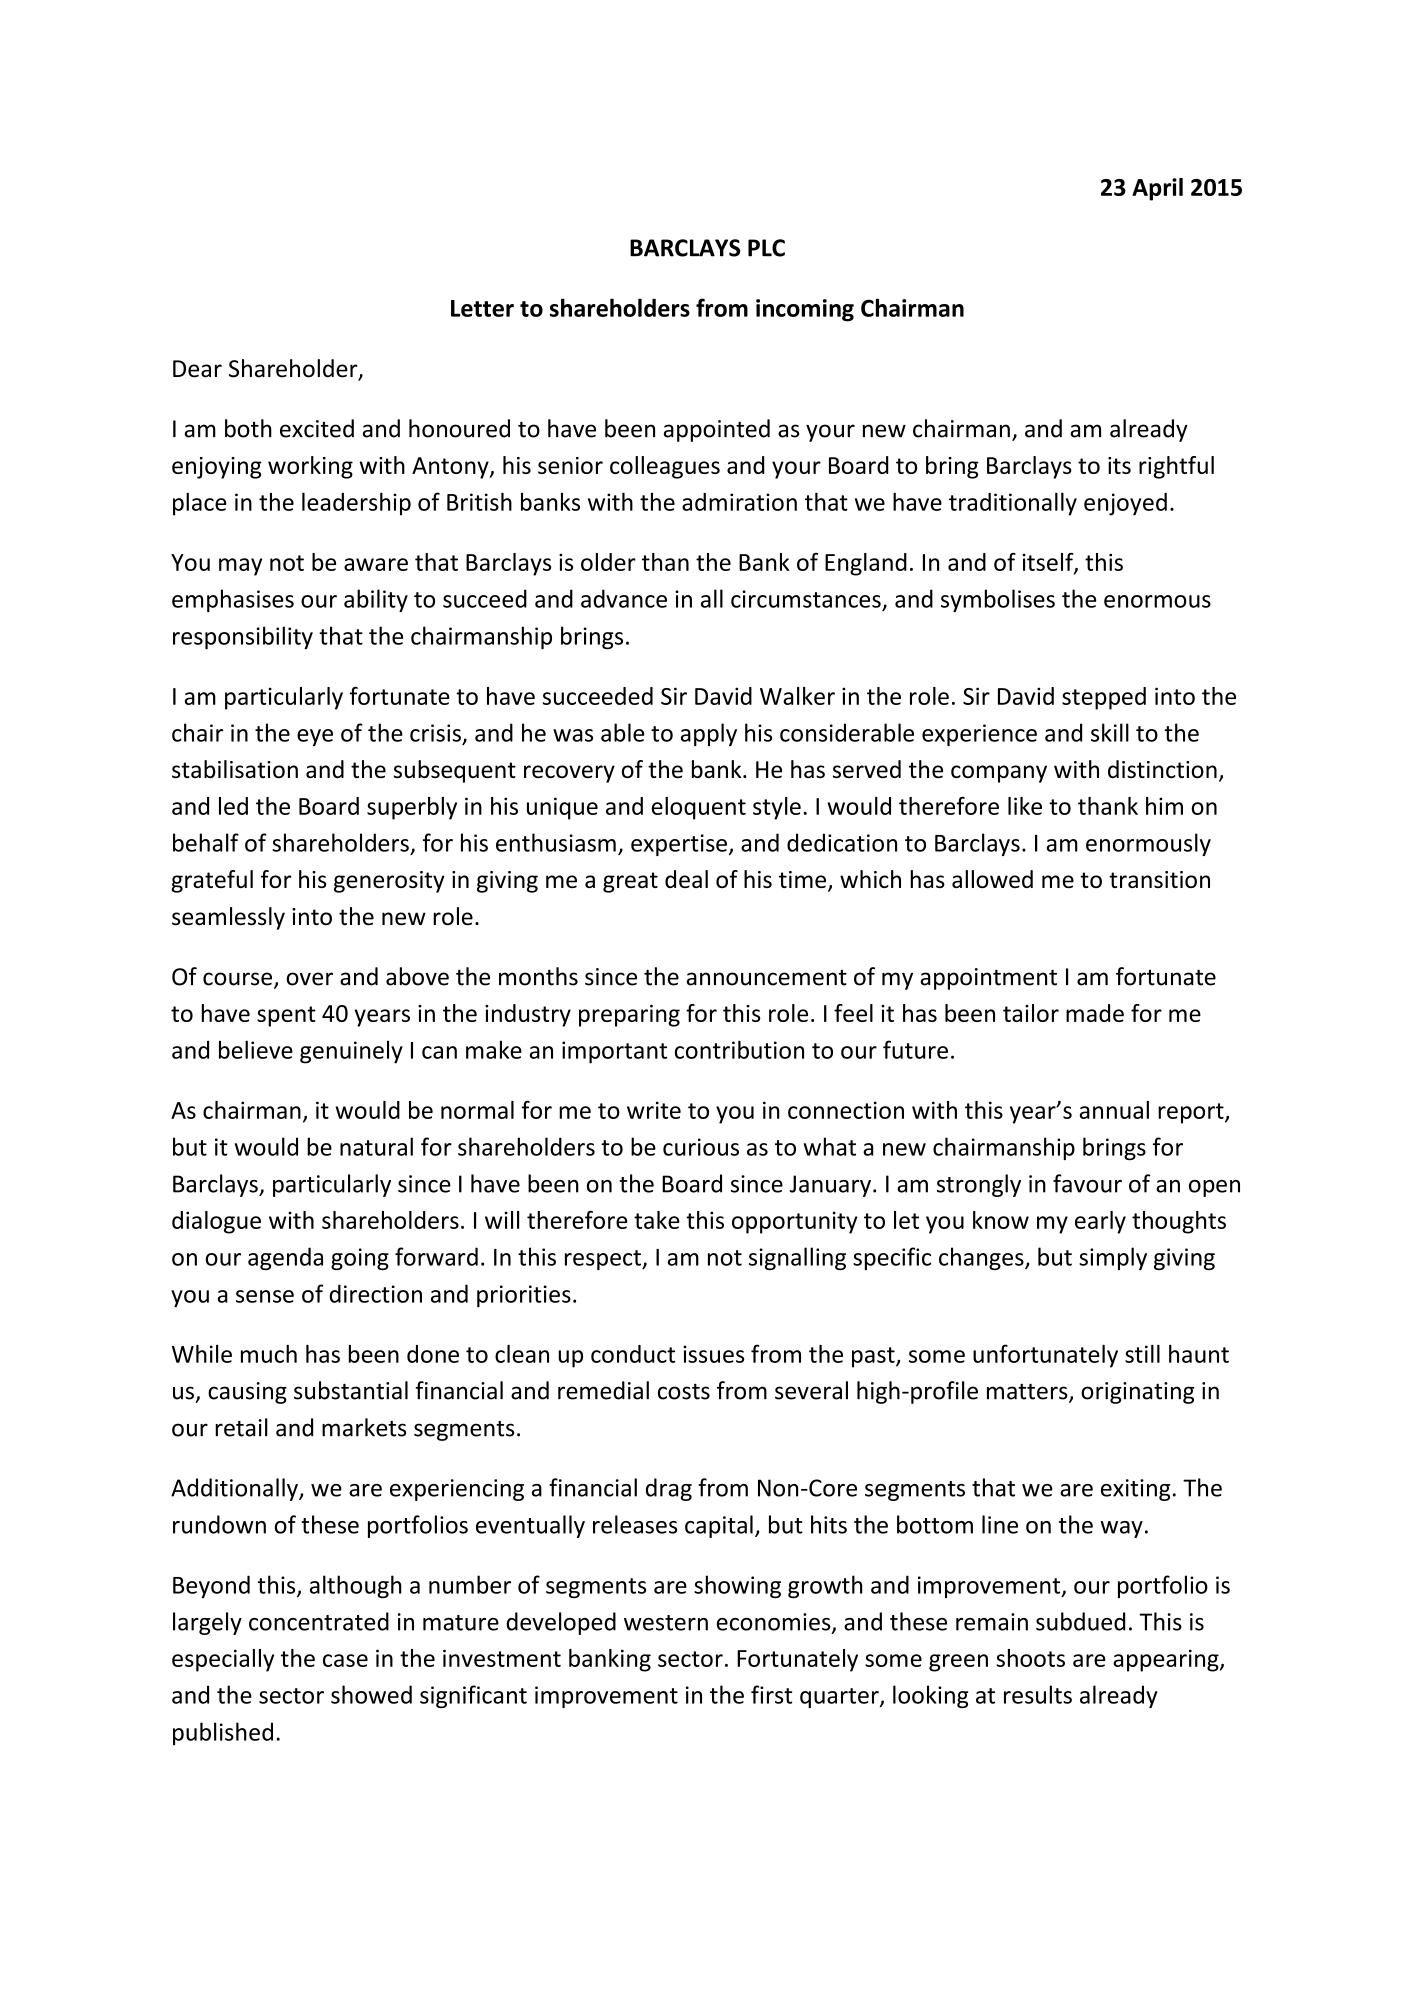 This screenshot has width=1414, height=1999. Describe the element at coordinates (998, 600) in the screenshot. I see `symbolises` at that location.
